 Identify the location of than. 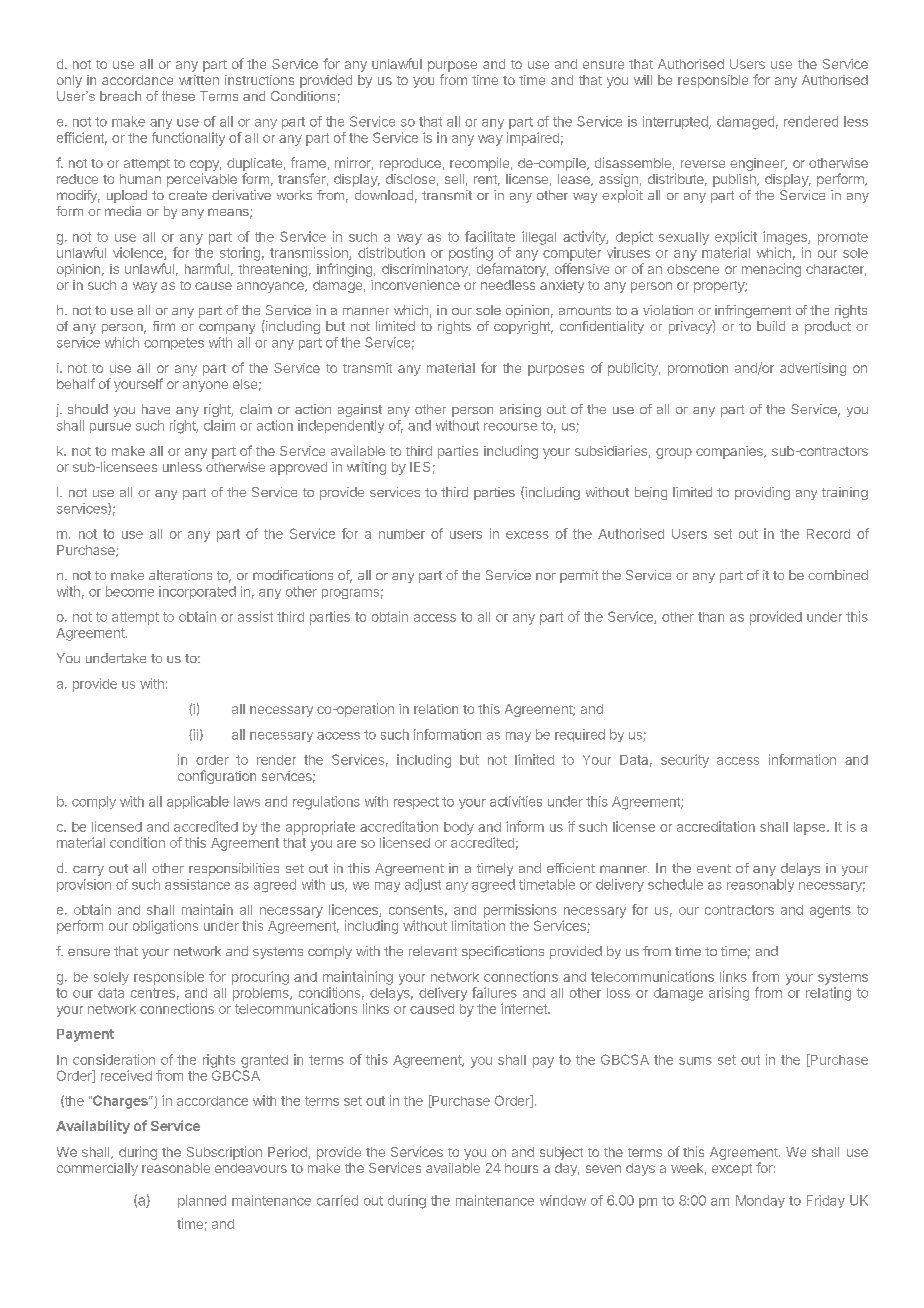
(711, 617).
